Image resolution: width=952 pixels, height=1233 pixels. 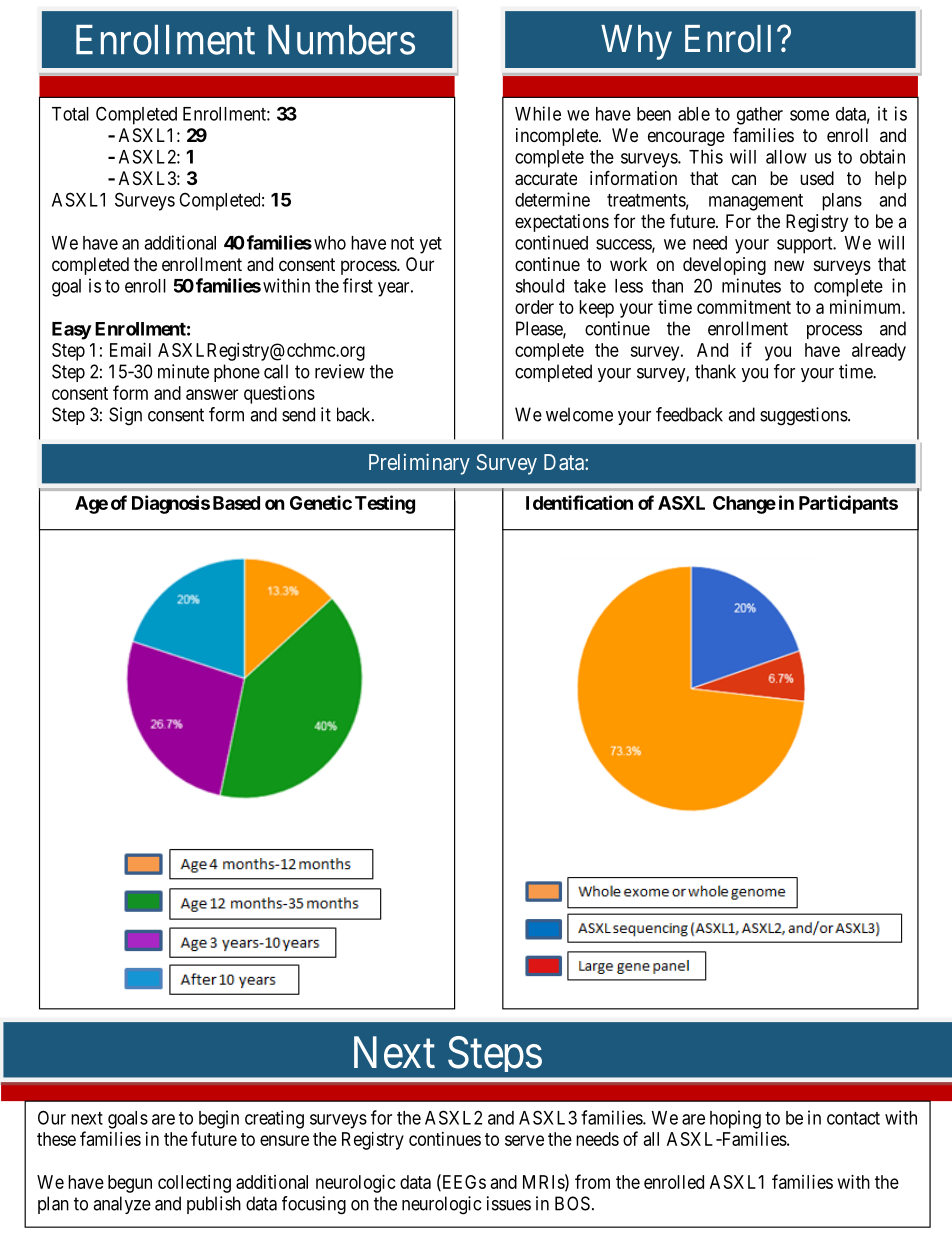 I want to click on Total, so click(x=70, y=114).
